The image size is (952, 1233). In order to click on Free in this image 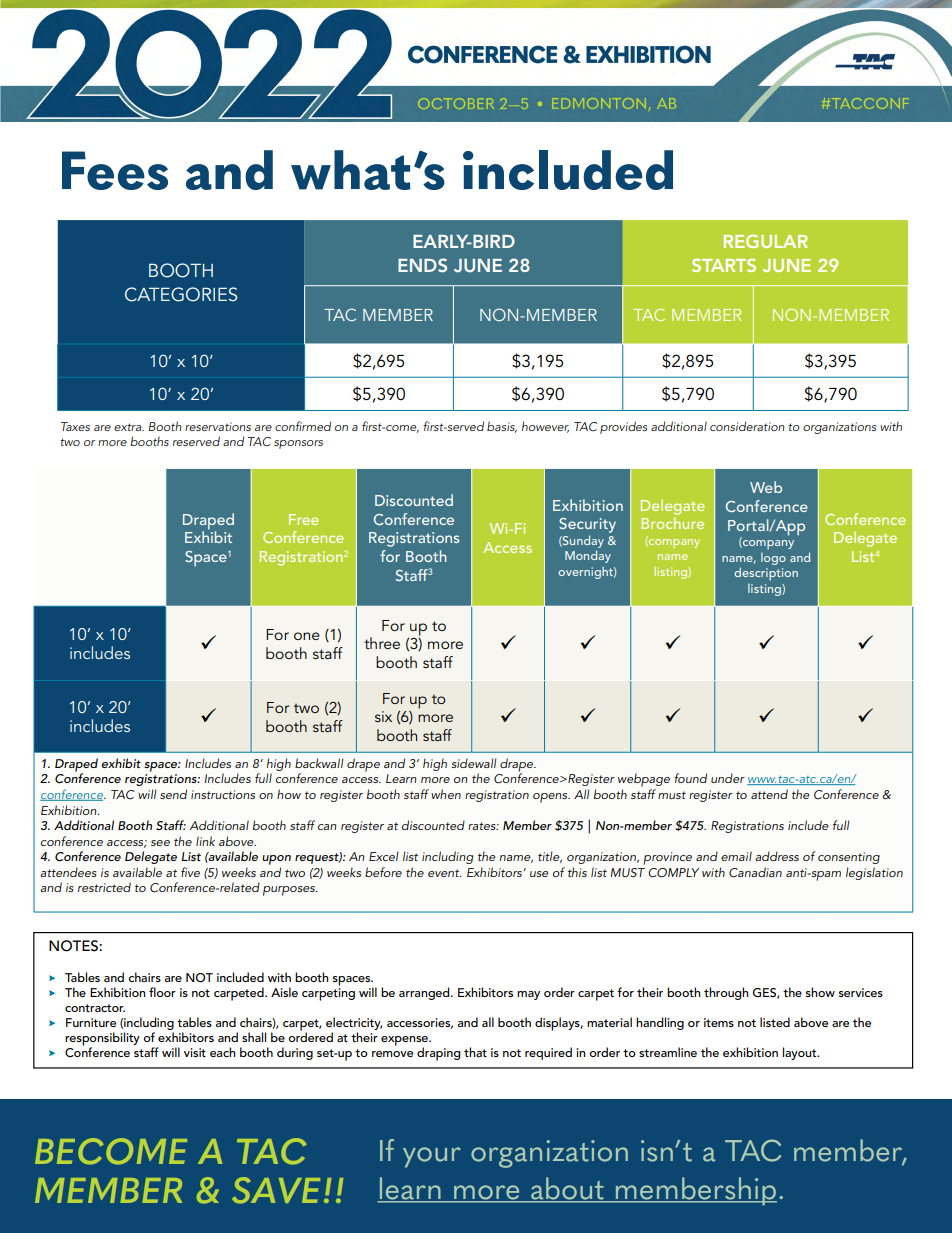, I will do `click(304, 519)`.
